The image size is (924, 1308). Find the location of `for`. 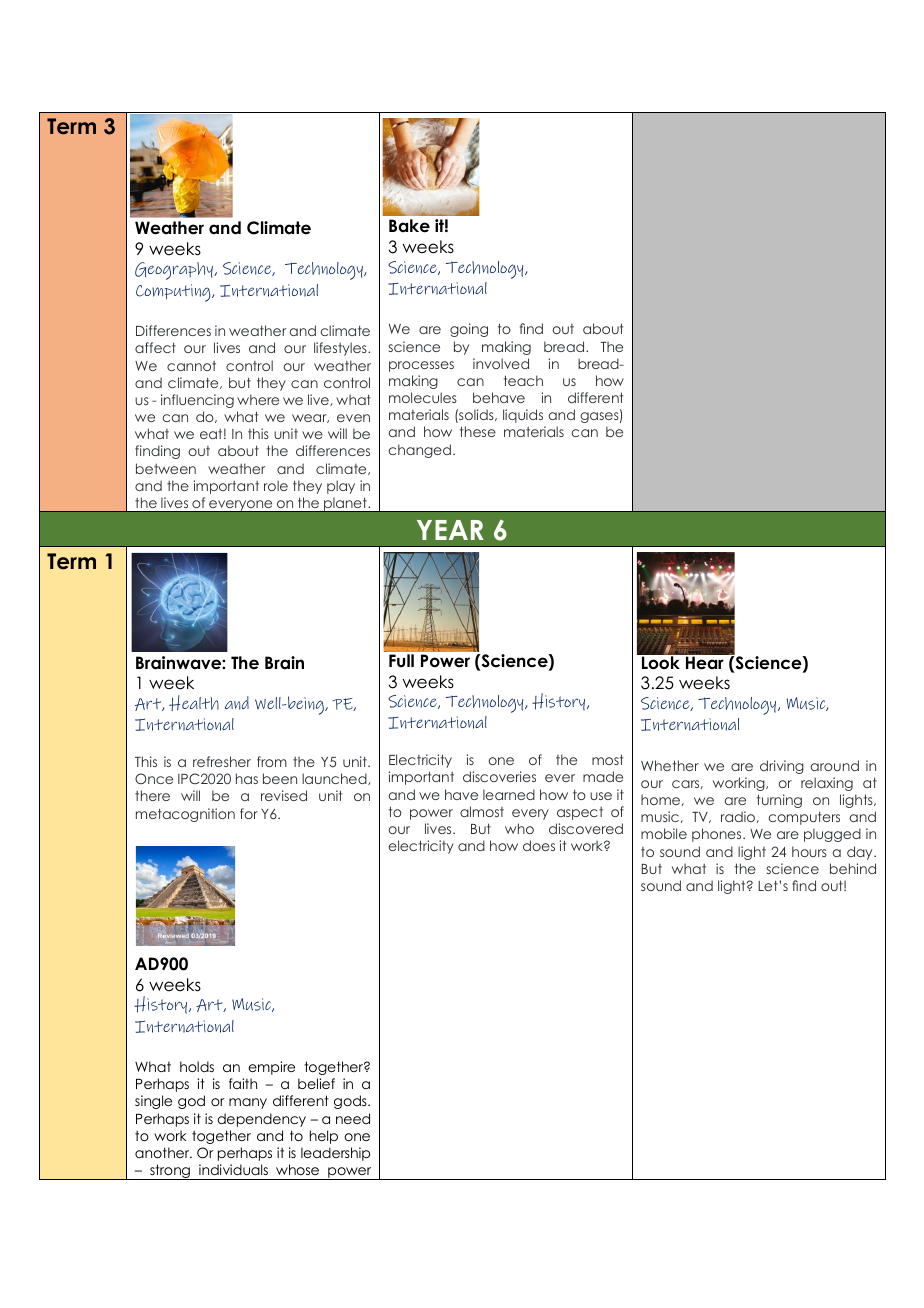

for is located at coordinates (249, 813).
